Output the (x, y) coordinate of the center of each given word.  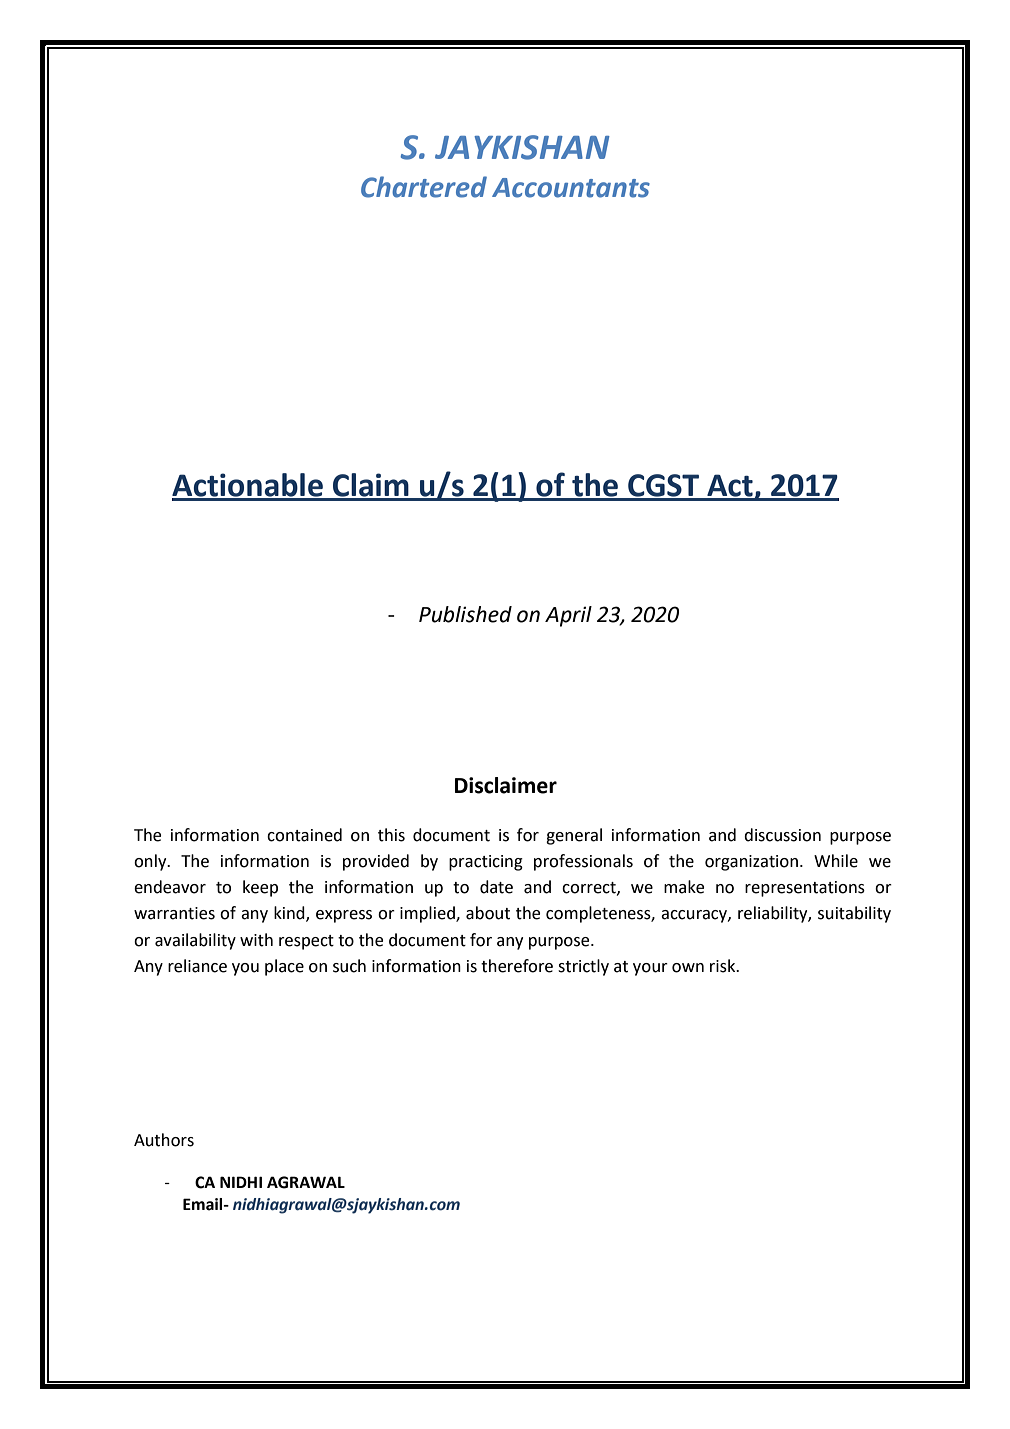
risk (724, 966)
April (568, 616)
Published (465, 614)
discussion (782, 835)
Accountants (571, 188)
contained (304, 835)
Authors (164, 1140)
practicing (486, 863)
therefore (517, 966)
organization (751, 863)
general (574, 836)
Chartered (424, 187)
